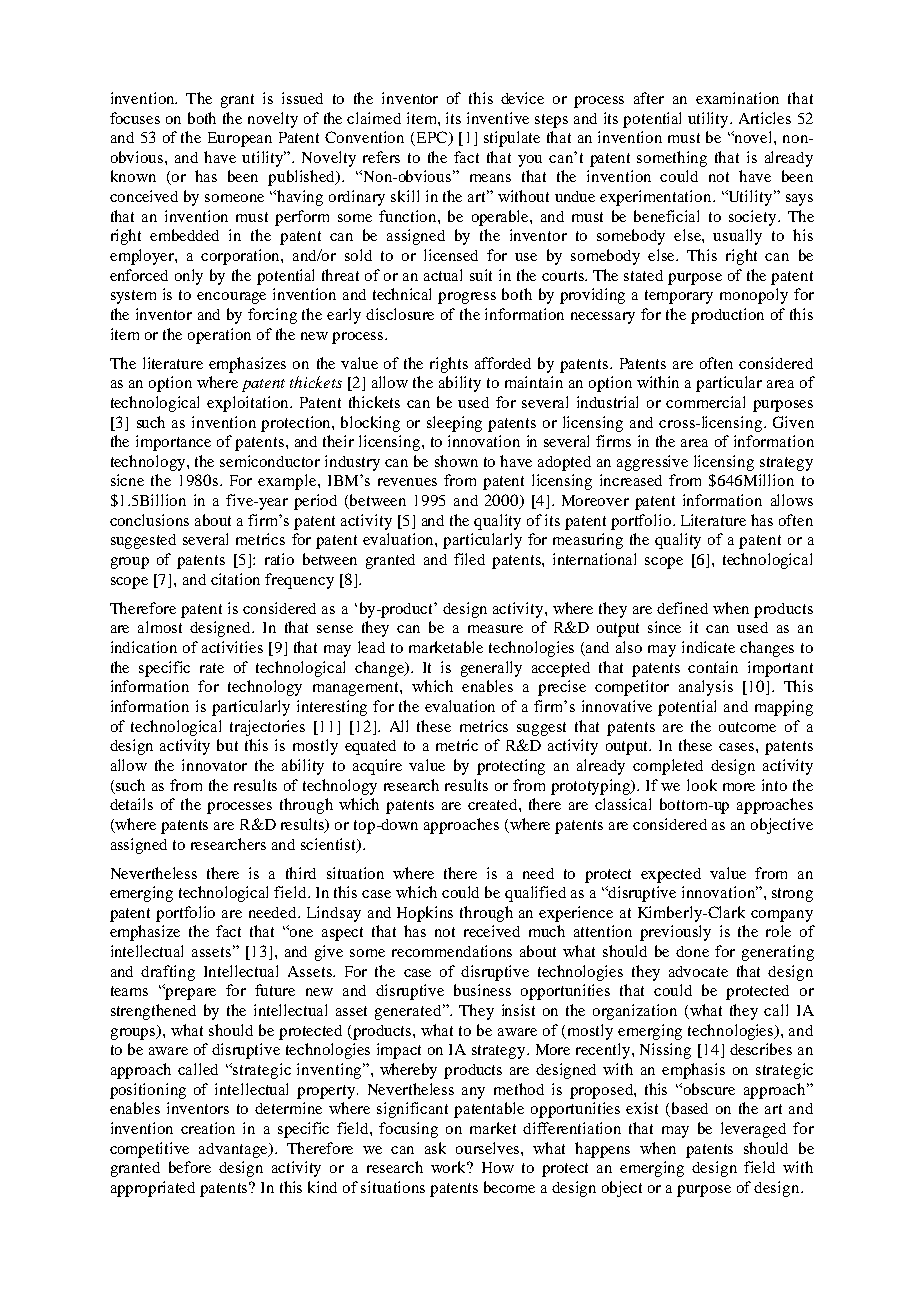 The width and height of the image is (924, 1308). I want to click on progress, so click(467, 298).
